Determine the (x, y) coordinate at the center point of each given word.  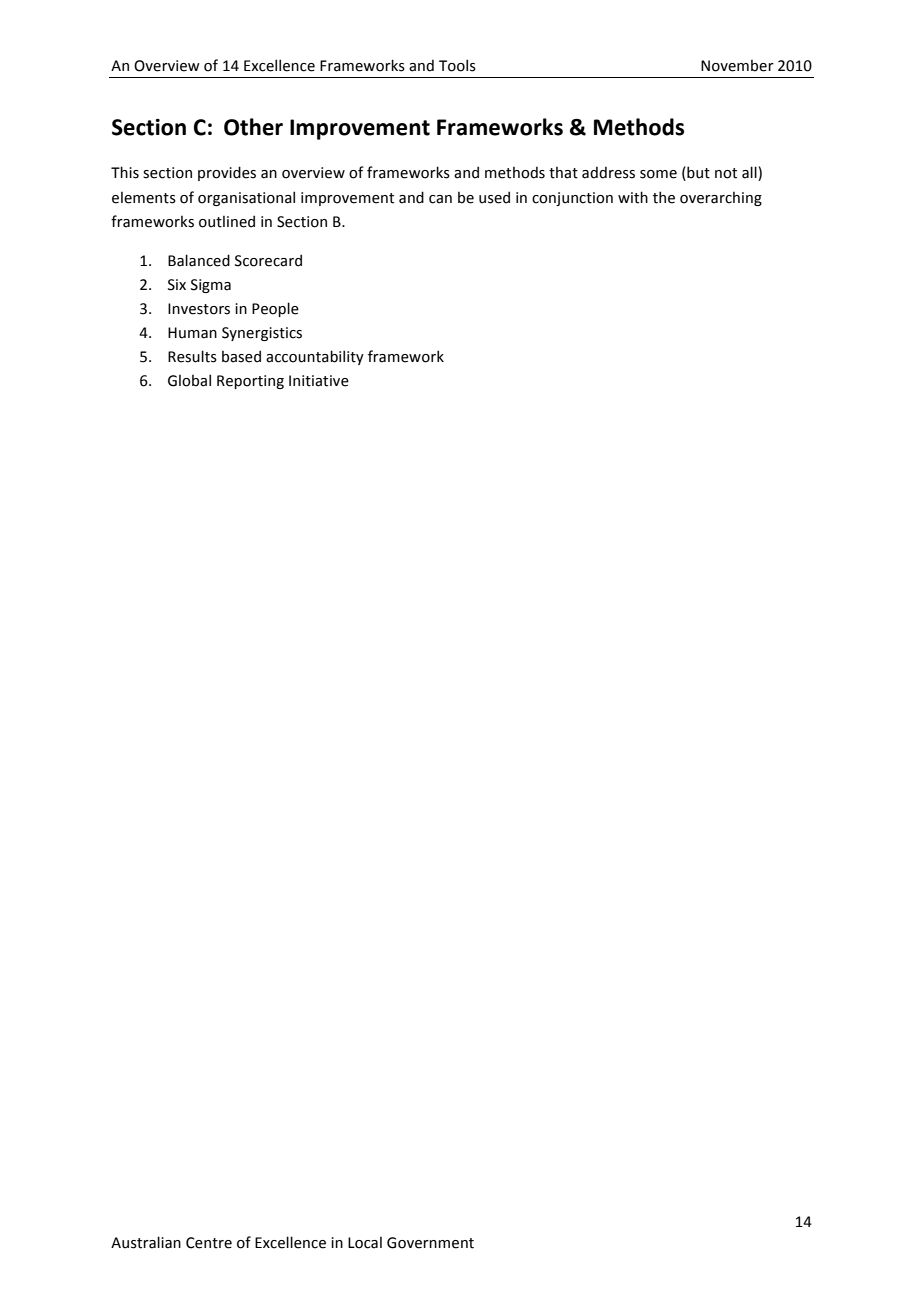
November (737, 65)
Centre (209, 1243)
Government (430, 1243)
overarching (721, 198)
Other (253, 127)
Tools (457, 65)
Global (189, 380)
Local (365, 1242)
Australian (146, 1242)
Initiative (319, 381)
